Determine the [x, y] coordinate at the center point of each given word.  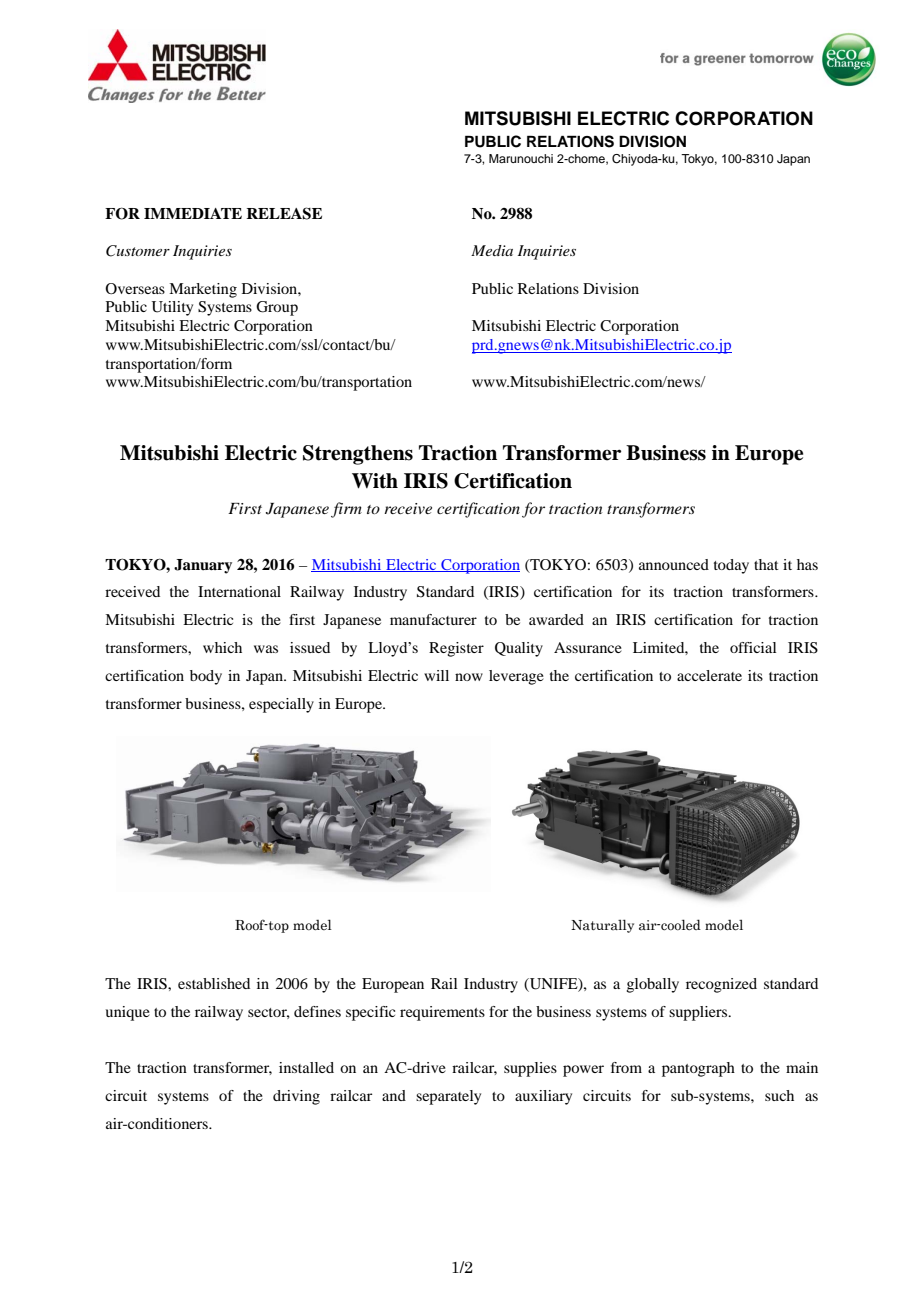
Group [277, 308]
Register [456, 649]
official [753, 647]
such [779, 1095]
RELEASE [284, 213]
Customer [138, 251]
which [222, 647]
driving [296, 1097]
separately [448, 1097]
